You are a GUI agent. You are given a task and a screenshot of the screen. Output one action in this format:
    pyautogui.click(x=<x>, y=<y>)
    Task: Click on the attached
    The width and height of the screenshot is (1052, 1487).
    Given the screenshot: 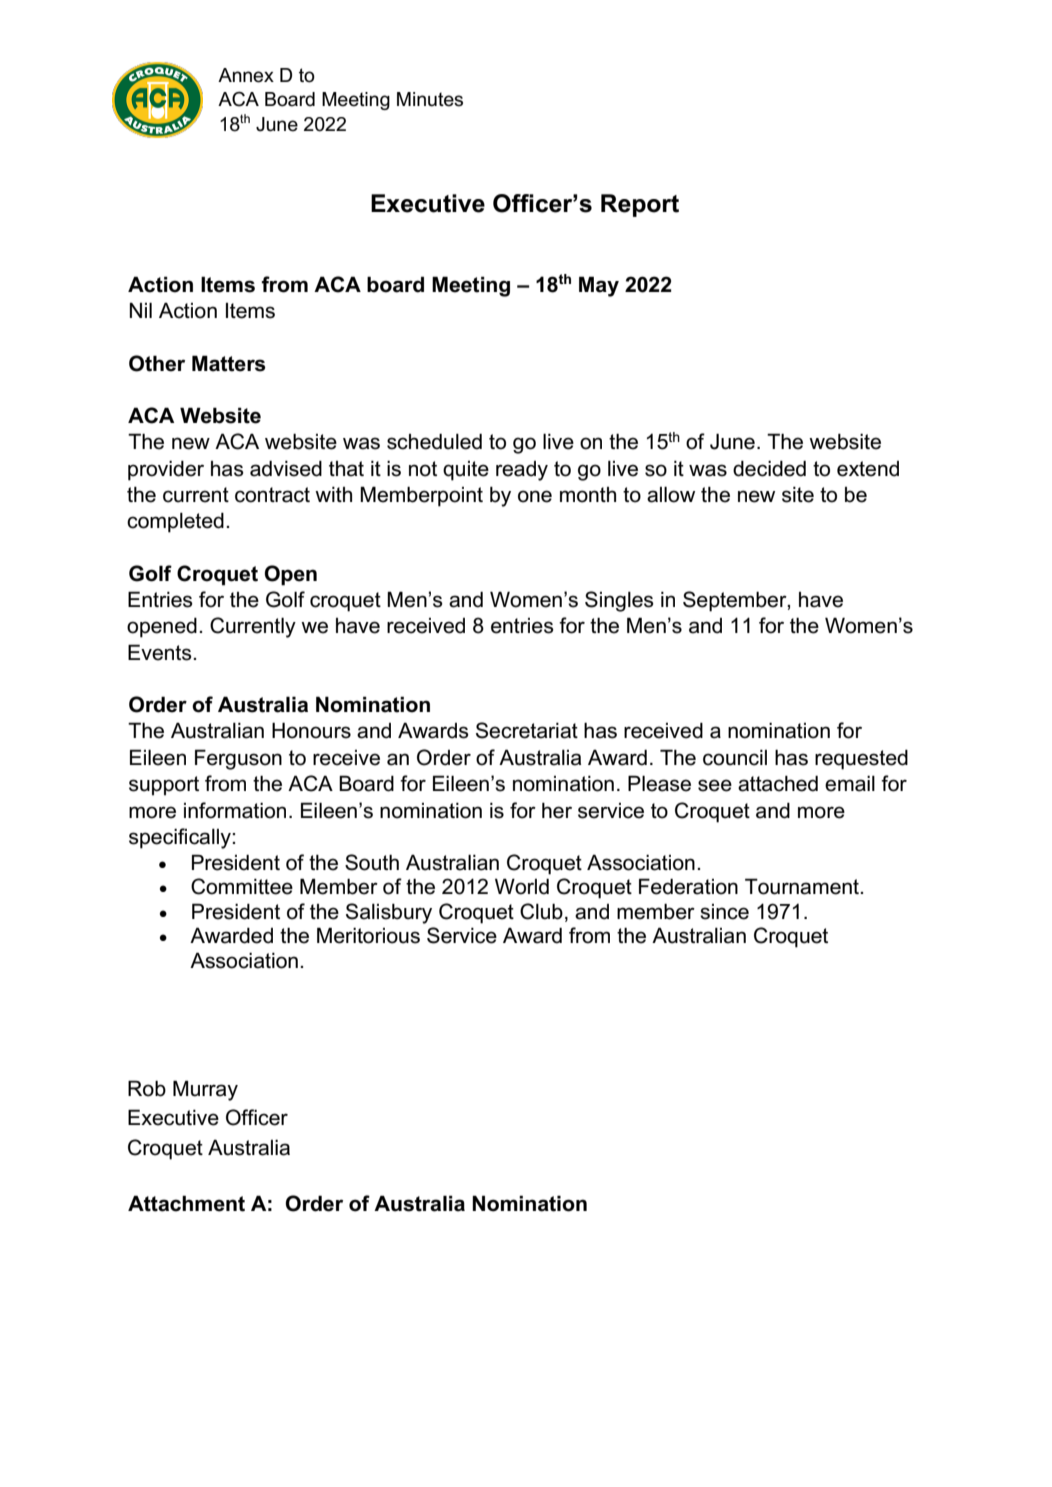 What is the action you would take?
    pyautogui.click(x=778, y=784)
